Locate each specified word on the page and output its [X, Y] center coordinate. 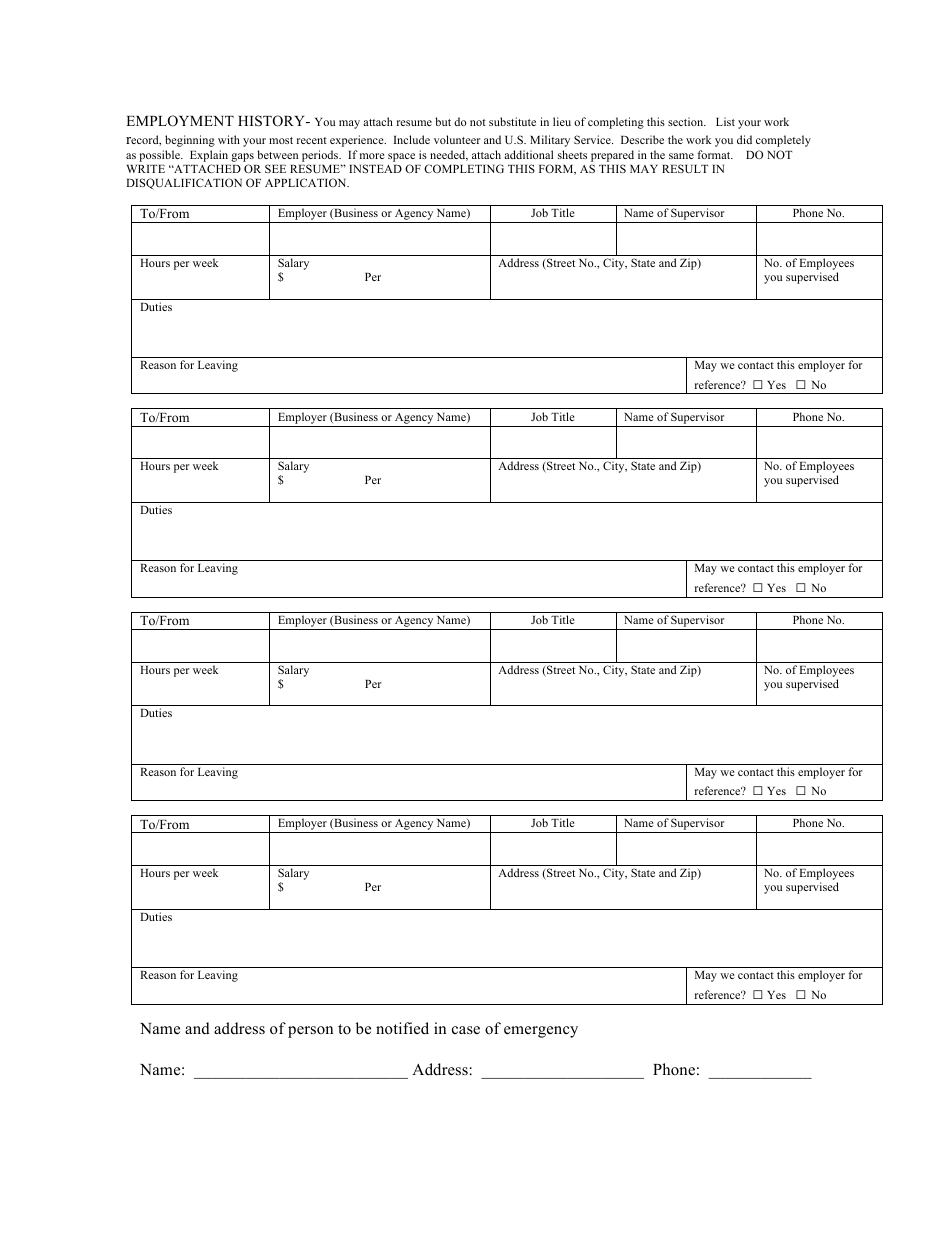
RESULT [685, 168]
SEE [275, 168]
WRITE [146, 169]
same [681, 156]
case [466, 1030]
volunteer [457, 139]
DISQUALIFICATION [184, 184]
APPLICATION [307, 182]
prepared [612, 157]
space [401, 159]
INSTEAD [375, 168]
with [229, 139]
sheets [572, 154]
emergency [541, 1032]
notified [402, 1028]
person [310, 1032]
